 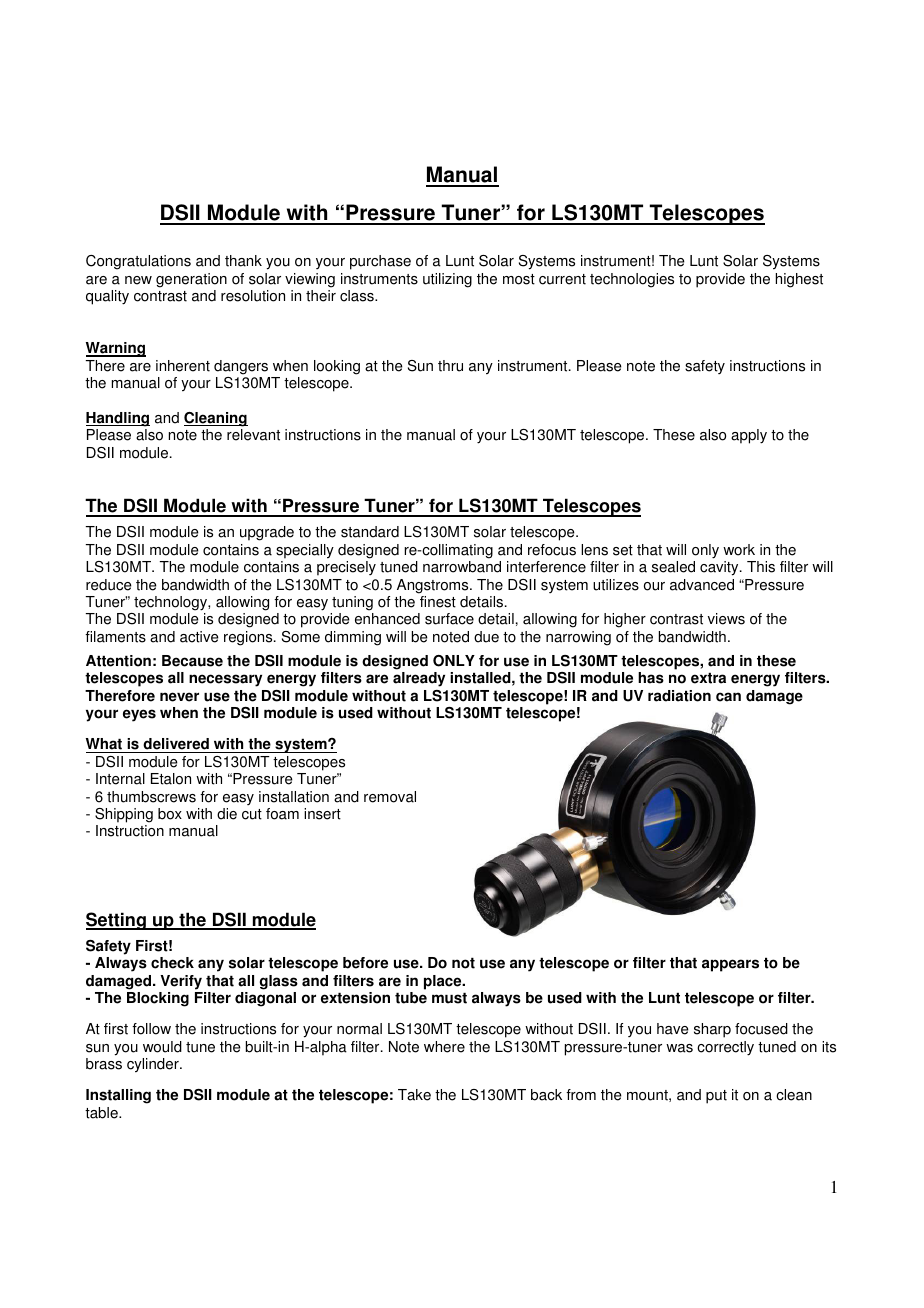 What do you see at coordinates (253, 435) in the screenshot?
I see `relevant` at bounding box center [253, 435].
